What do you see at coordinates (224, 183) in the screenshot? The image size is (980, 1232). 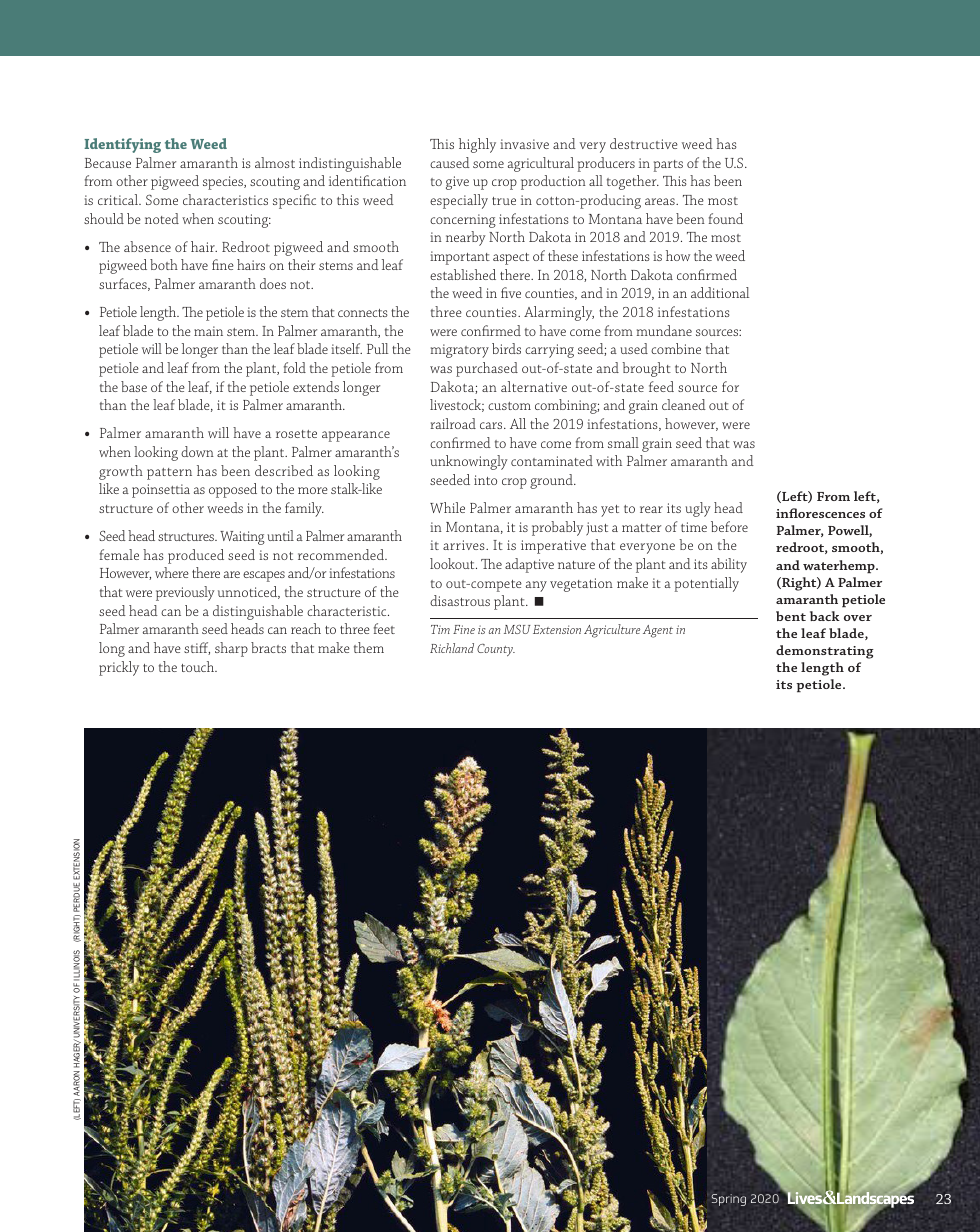 I see `species` at bounding box center [224, 183].
